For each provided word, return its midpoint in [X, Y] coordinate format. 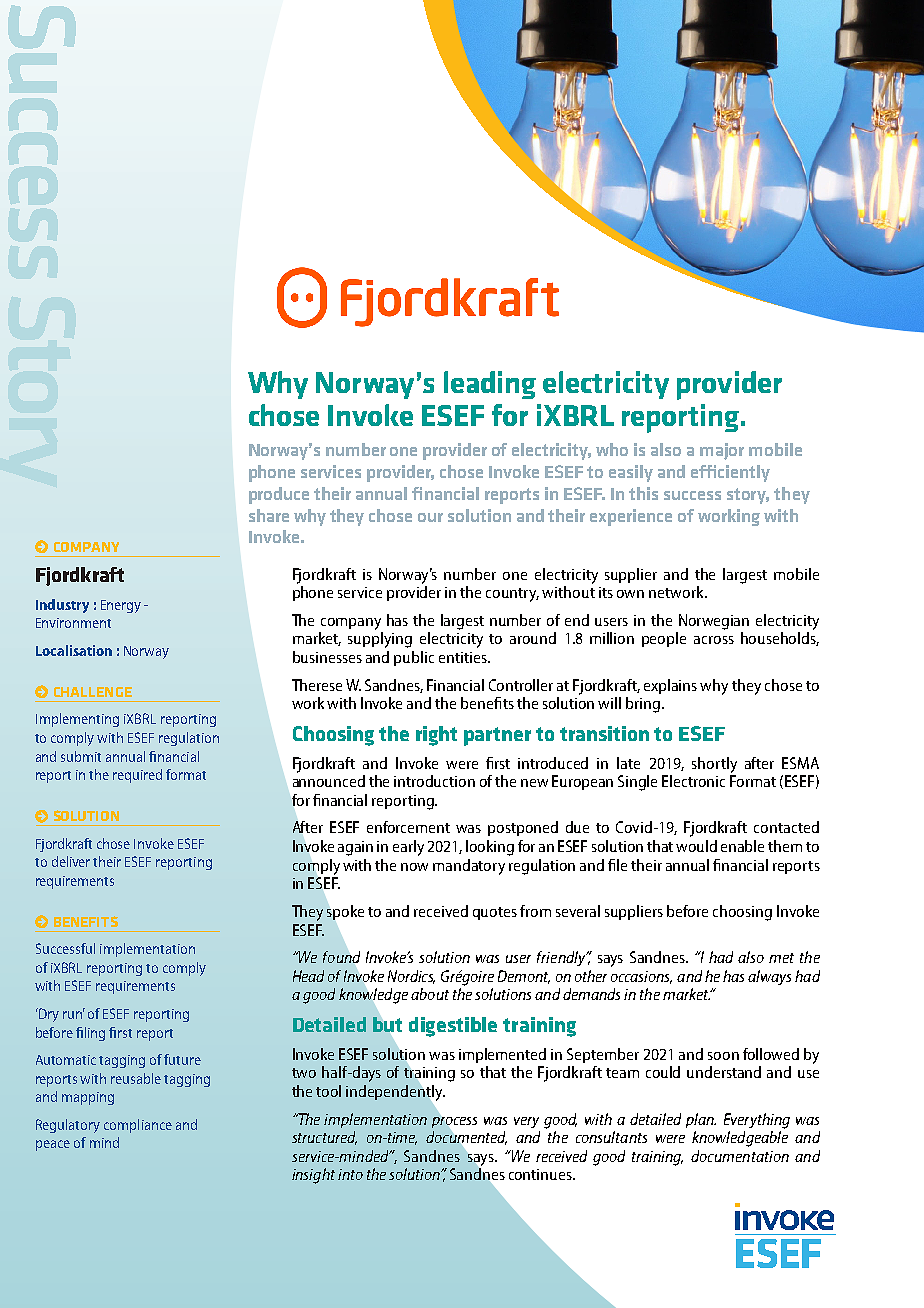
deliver [71, 861]
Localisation [74, 650]
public [414, 658]
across [714, 640]
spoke [345, 912]
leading [490, 385]
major [722, 451]
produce [279, 495]
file [617, 865]
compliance [138, 1126]
